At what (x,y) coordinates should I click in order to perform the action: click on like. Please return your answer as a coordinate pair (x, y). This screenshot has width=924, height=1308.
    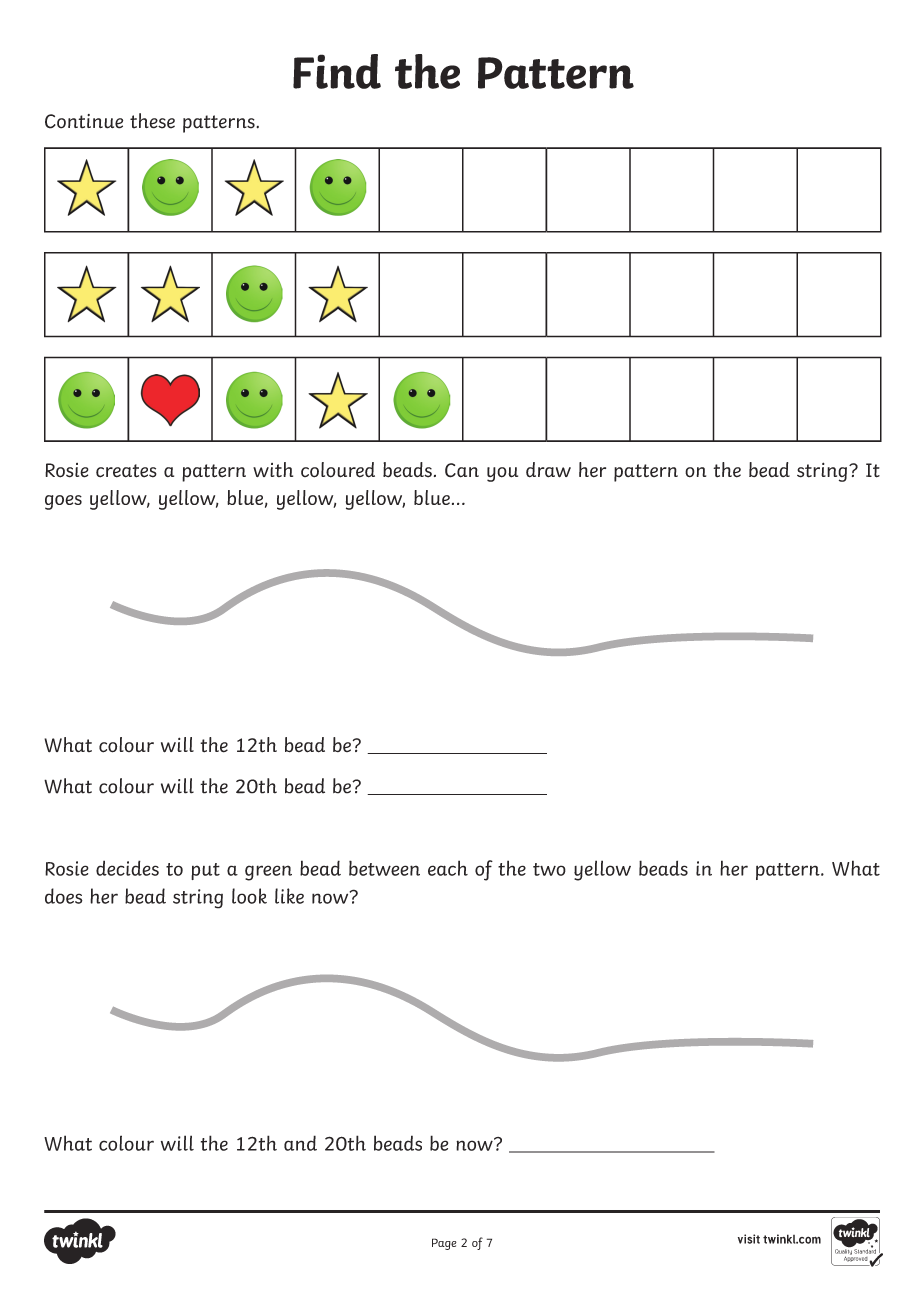
    Looking at the image, I should click on (289, 896).
